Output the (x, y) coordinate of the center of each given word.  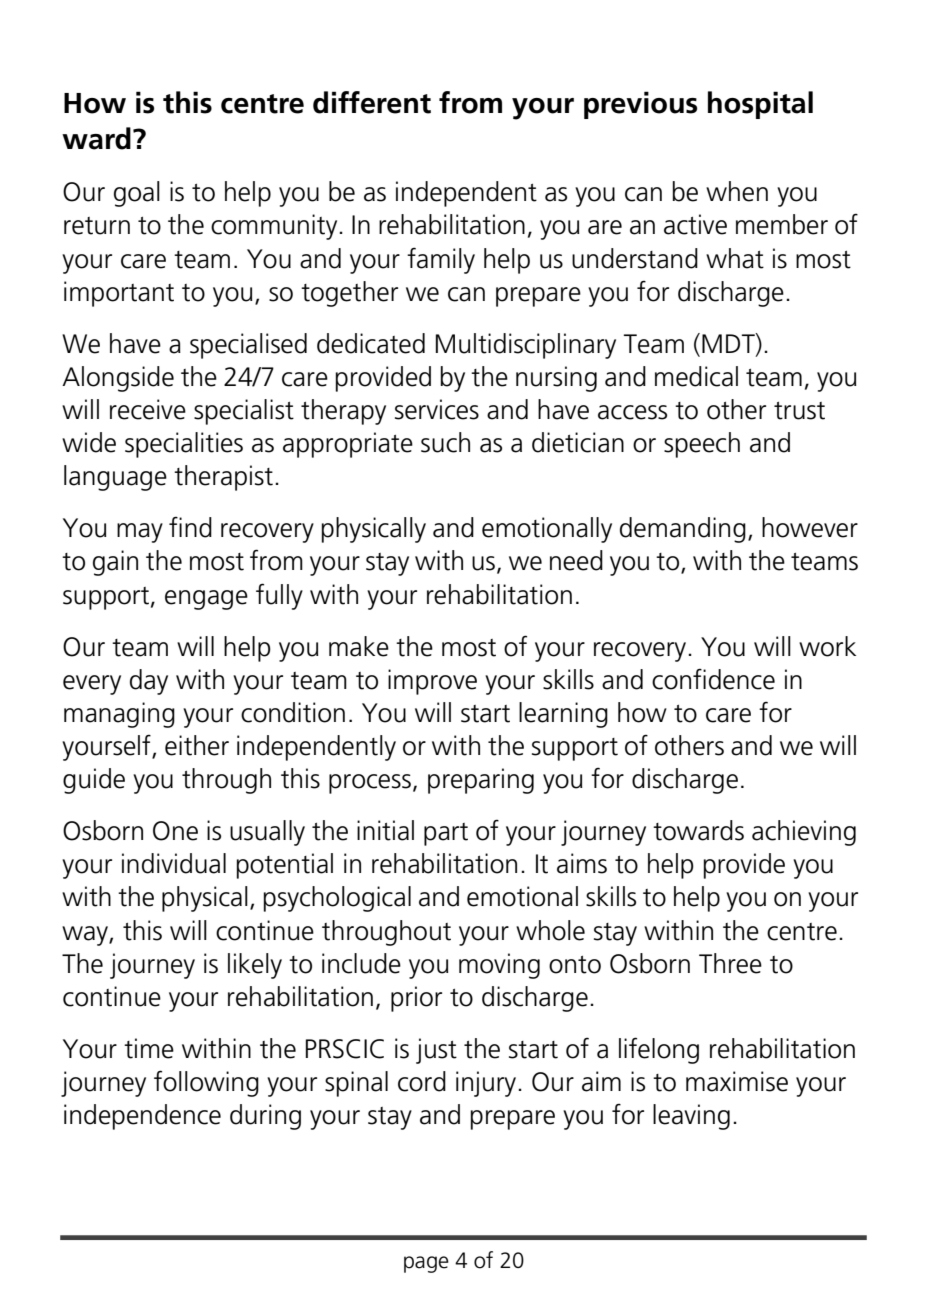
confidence (713, 679)
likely (255, 966)
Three (730, 963)
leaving (691, 1117)
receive (148, 409)
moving (499, 966)
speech (702, 445)
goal (137, 194)
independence (142, 1117)
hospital (760, 105)
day (149, 682)
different (372, 102)
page (426, 1264)
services (437, 409)
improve (432, 682)
